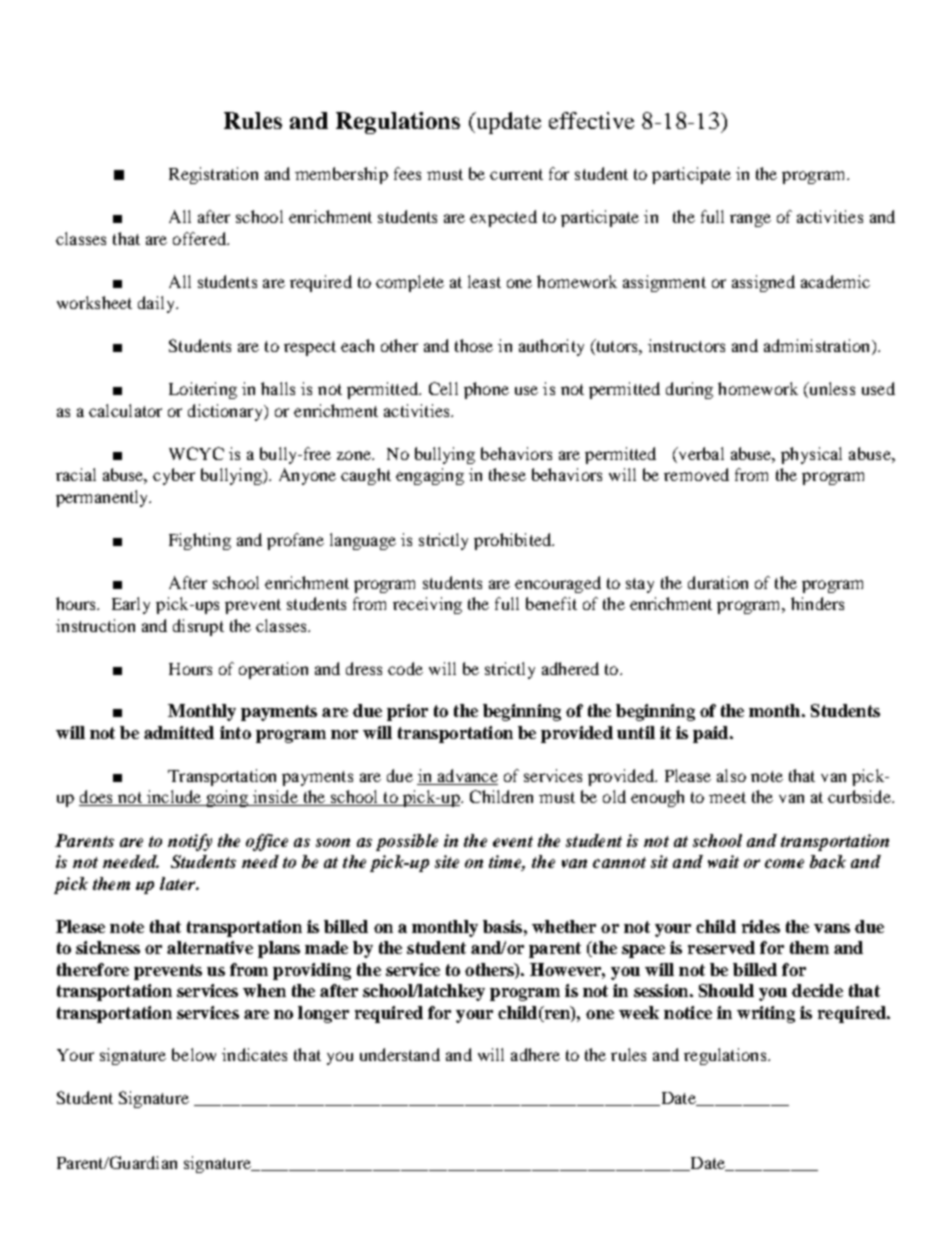  Describe the element at coordinates (784, 863) in the image. I see `come` at that location.
